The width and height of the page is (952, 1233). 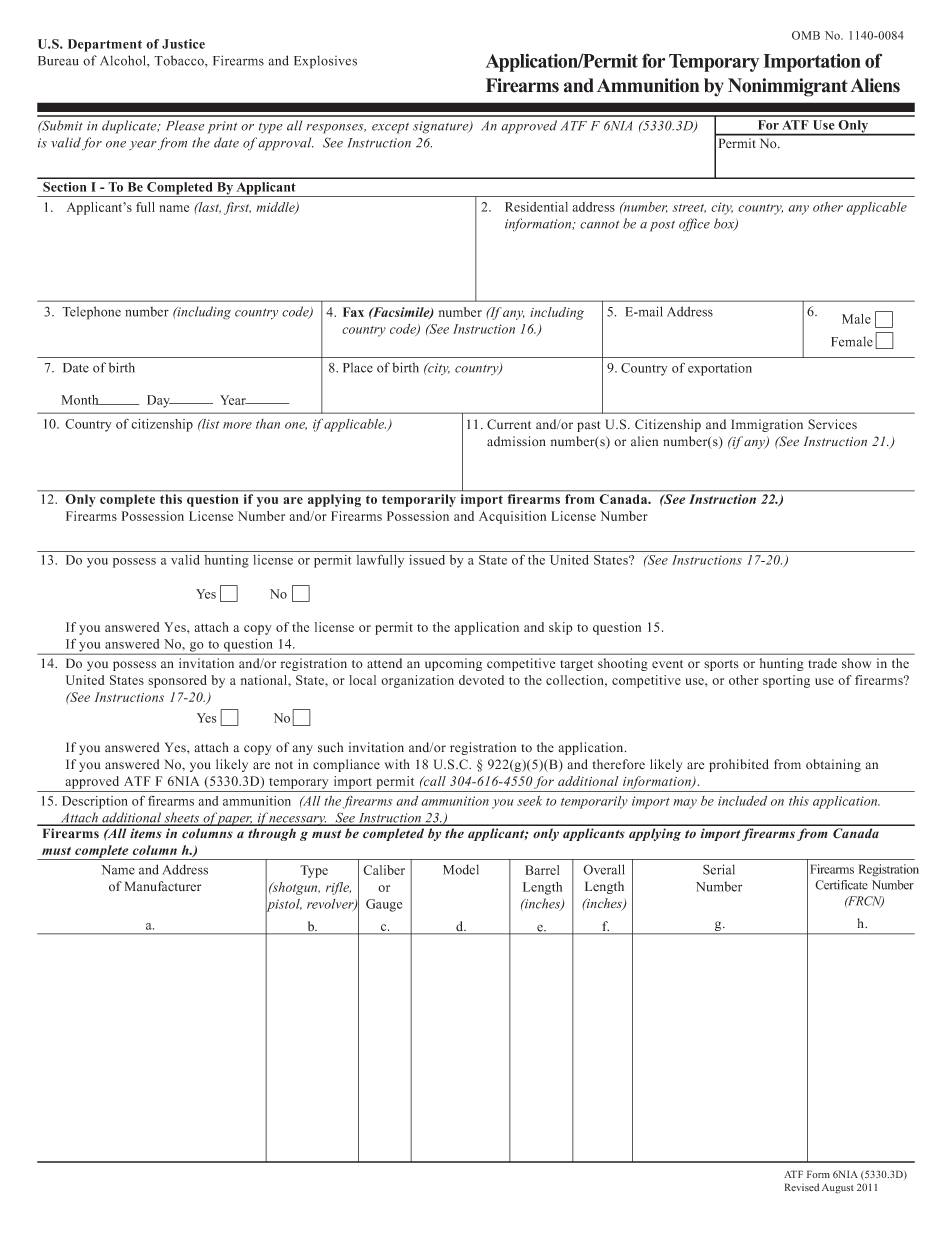 What do you see at coordinates (802, 1187) in the page?
I see `Revised` at bounding box center [802, 1187].
